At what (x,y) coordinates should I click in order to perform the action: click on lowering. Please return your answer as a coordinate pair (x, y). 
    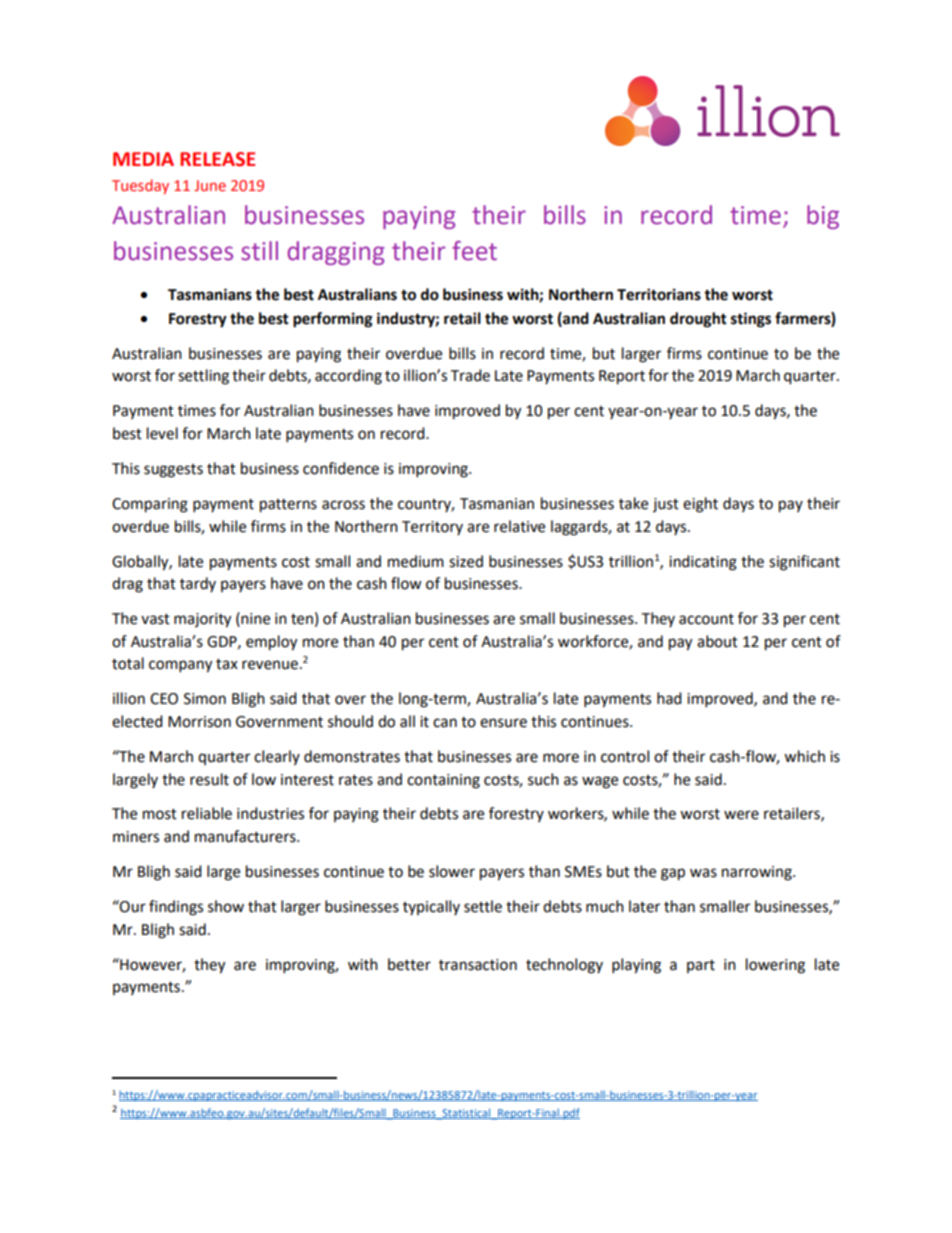
    Looking at the image, I should click on (775, 966).
